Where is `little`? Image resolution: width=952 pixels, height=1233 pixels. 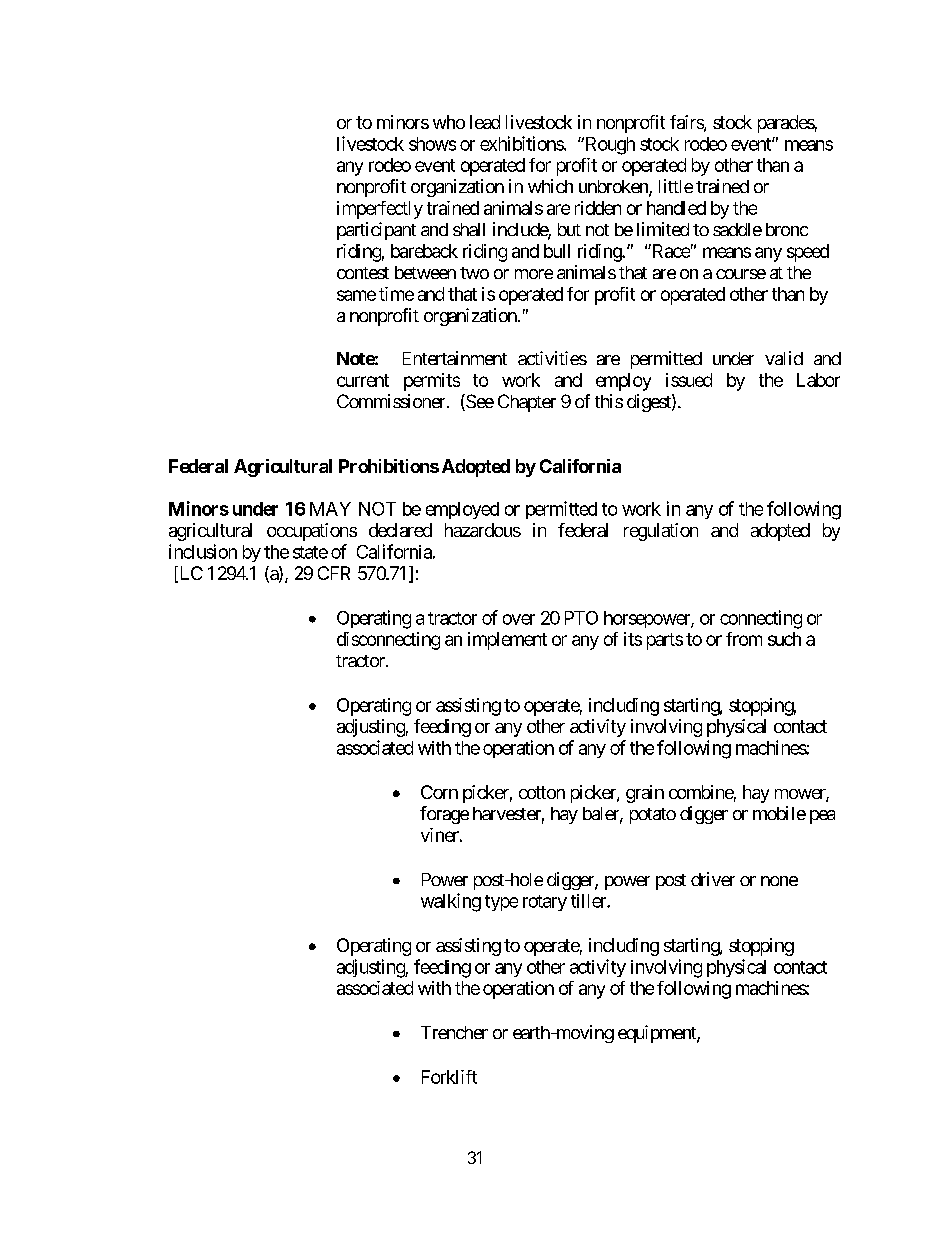
little is located at coordinates (676, 186).
